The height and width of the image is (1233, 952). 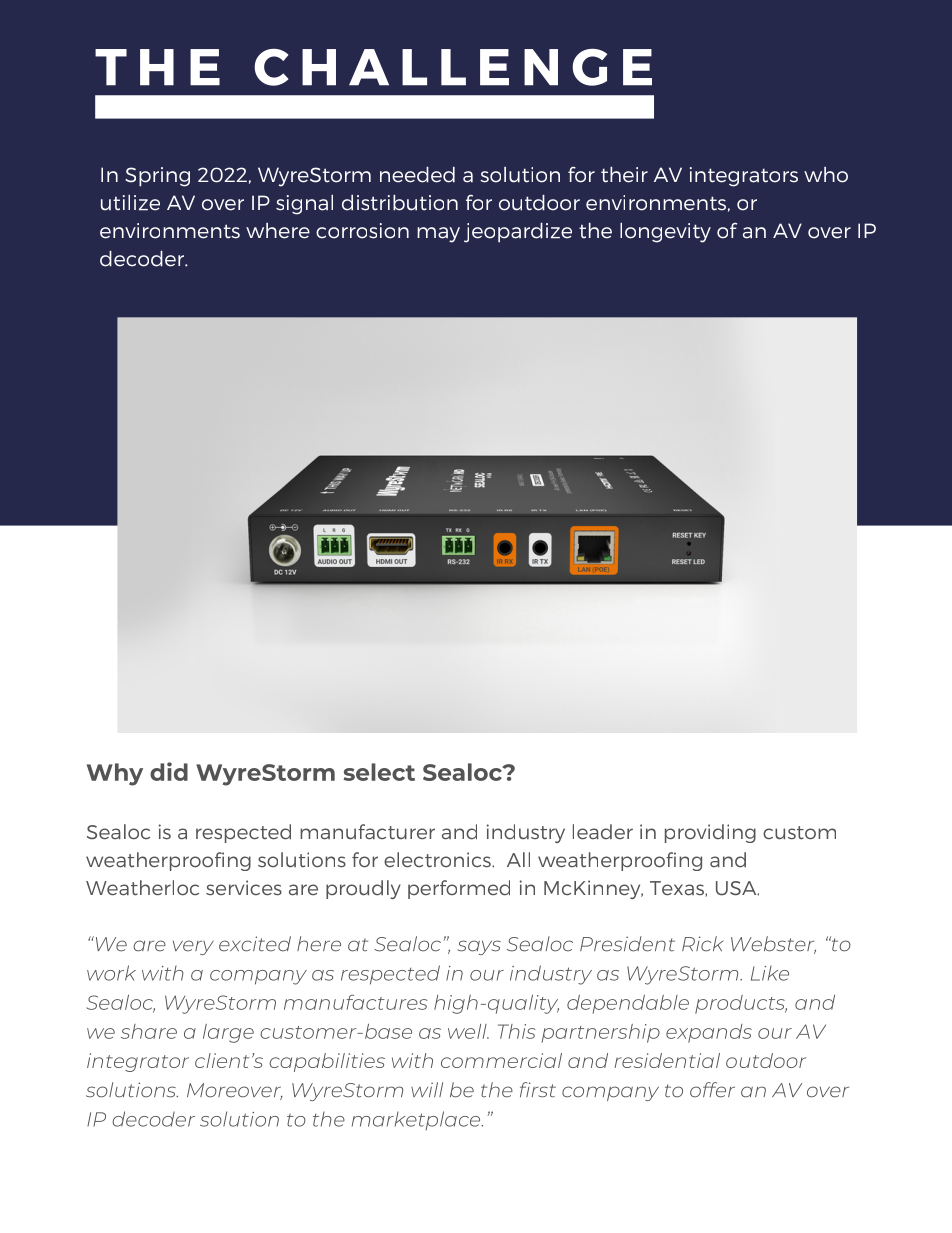 What do you see at coordinates (379, 772) in the image?
I see `select` at bounding box center [379, 772].
